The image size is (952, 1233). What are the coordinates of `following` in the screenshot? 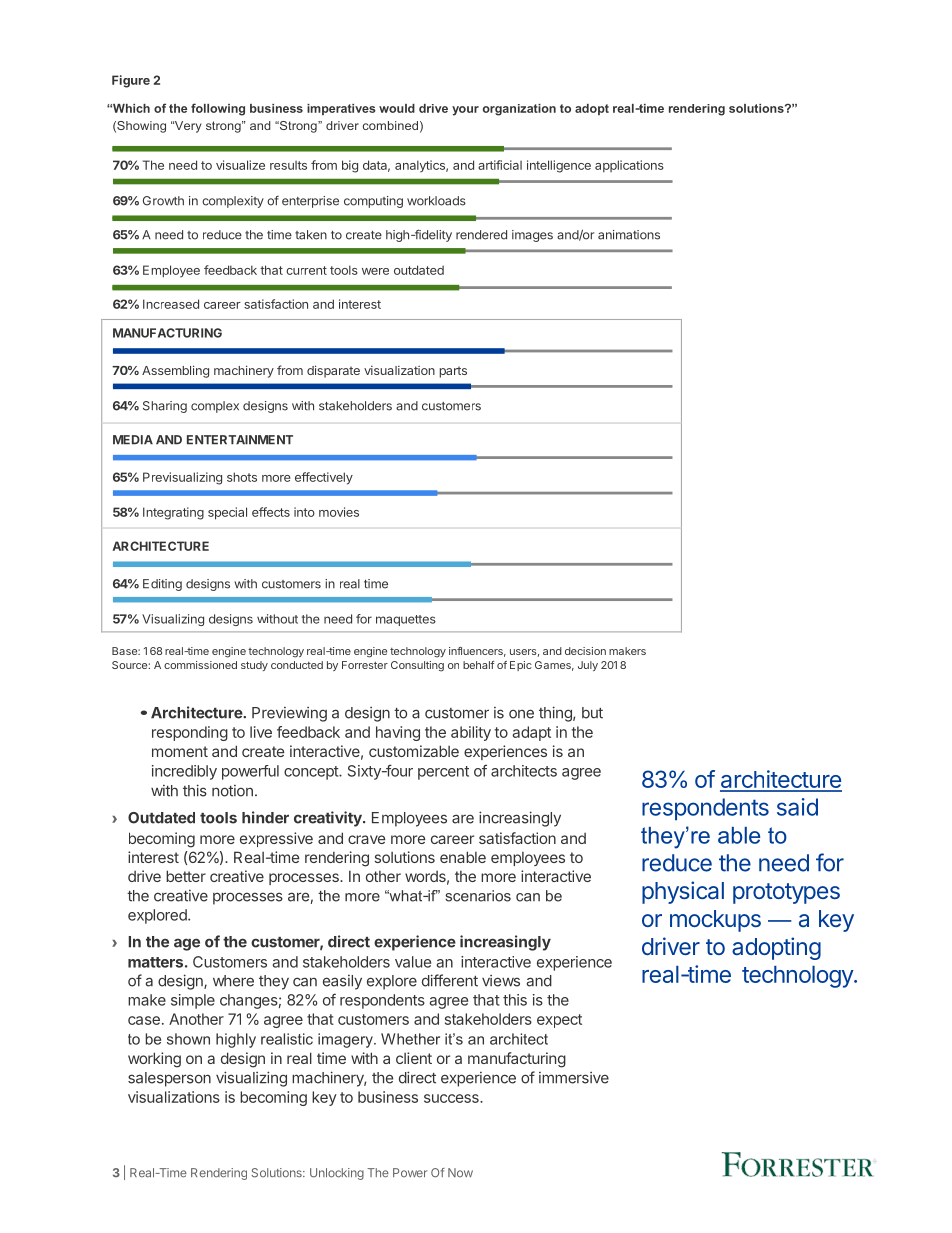 It's located at (218, 109).
